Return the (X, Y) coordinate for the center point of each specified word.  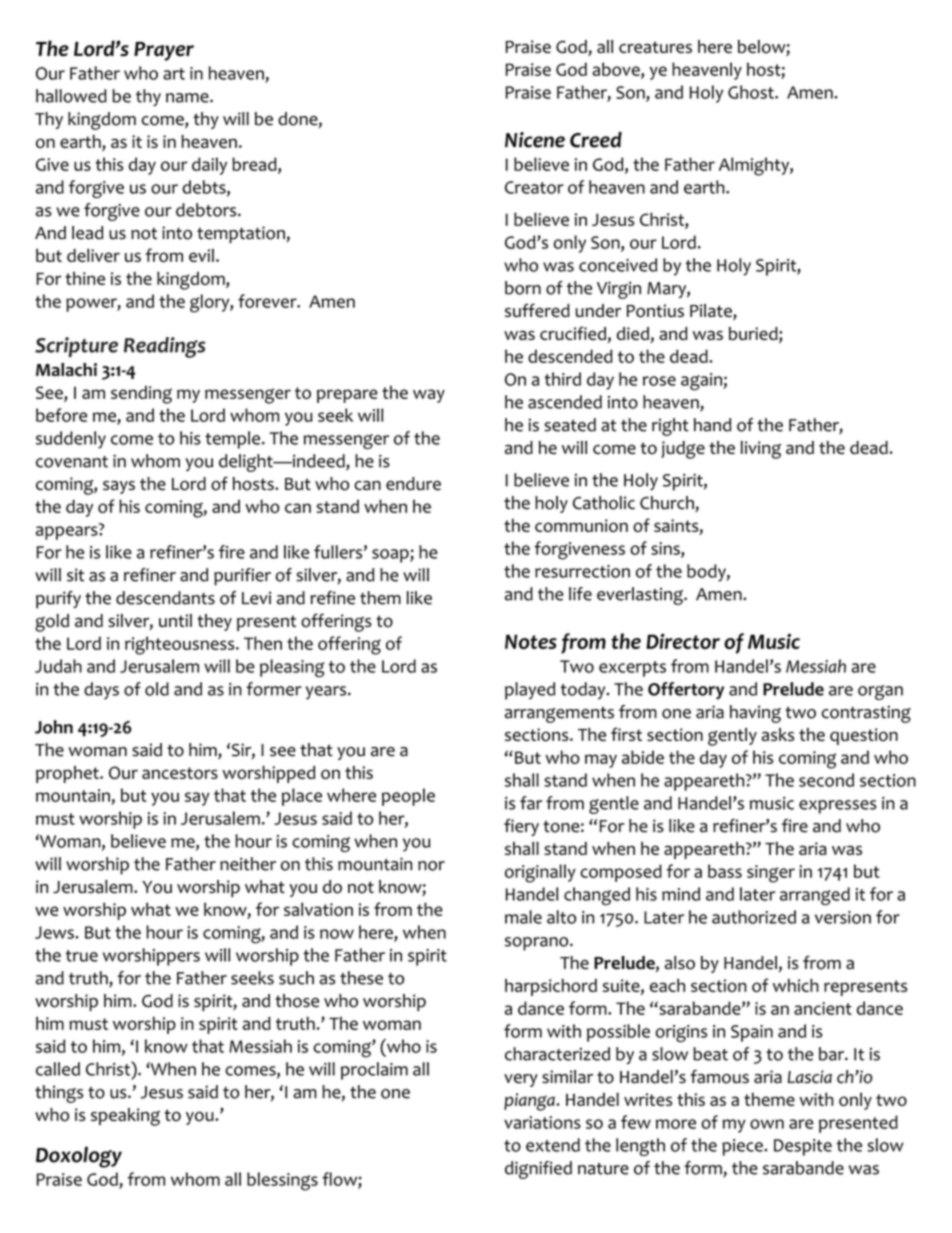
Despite (803, 1147)
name (188, 98)
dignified (538, 1170)
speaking (125, 1117)
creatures (655, 47)
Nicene (535, 140)
